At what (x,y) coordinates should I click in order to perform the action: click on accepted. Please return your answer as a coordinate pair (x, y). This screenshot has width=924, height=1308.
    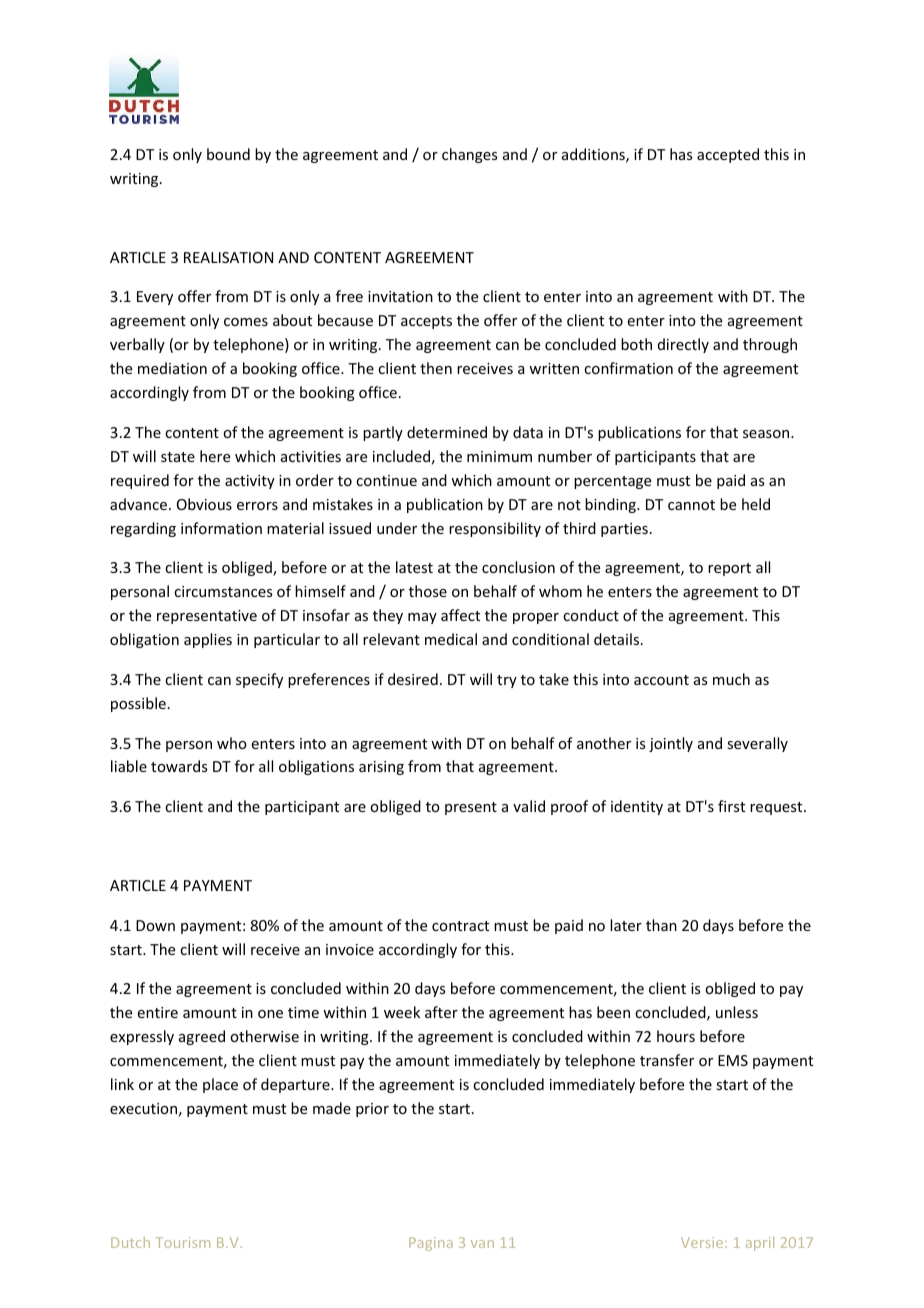
    Looking at the image, I should click on (728, 155).
